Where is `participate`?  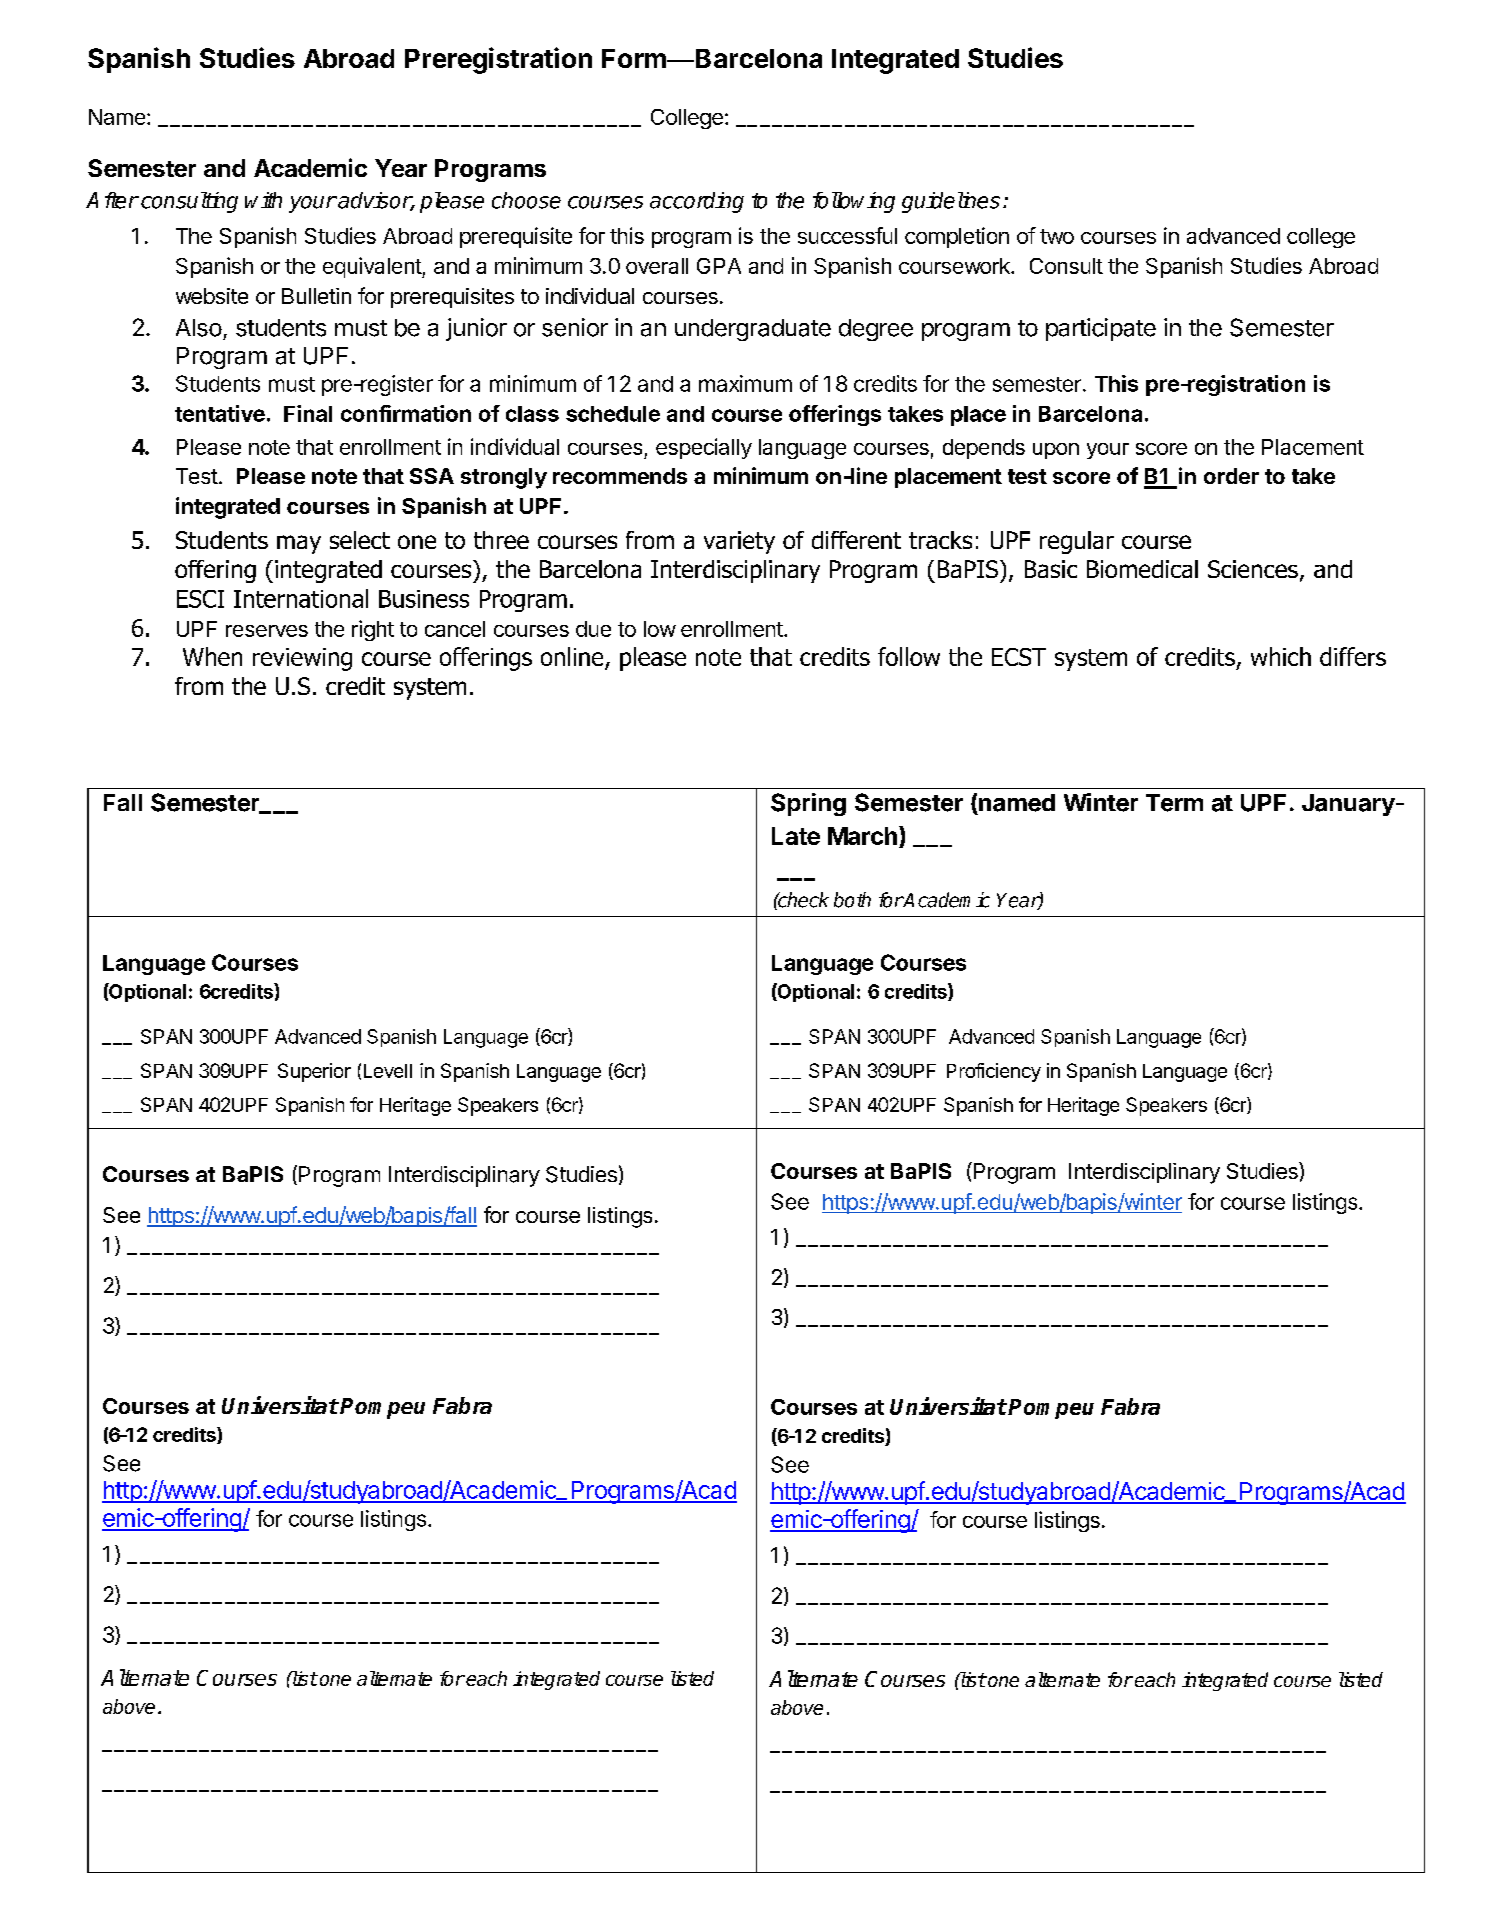
participate is located at coordinates (1101, 329).
